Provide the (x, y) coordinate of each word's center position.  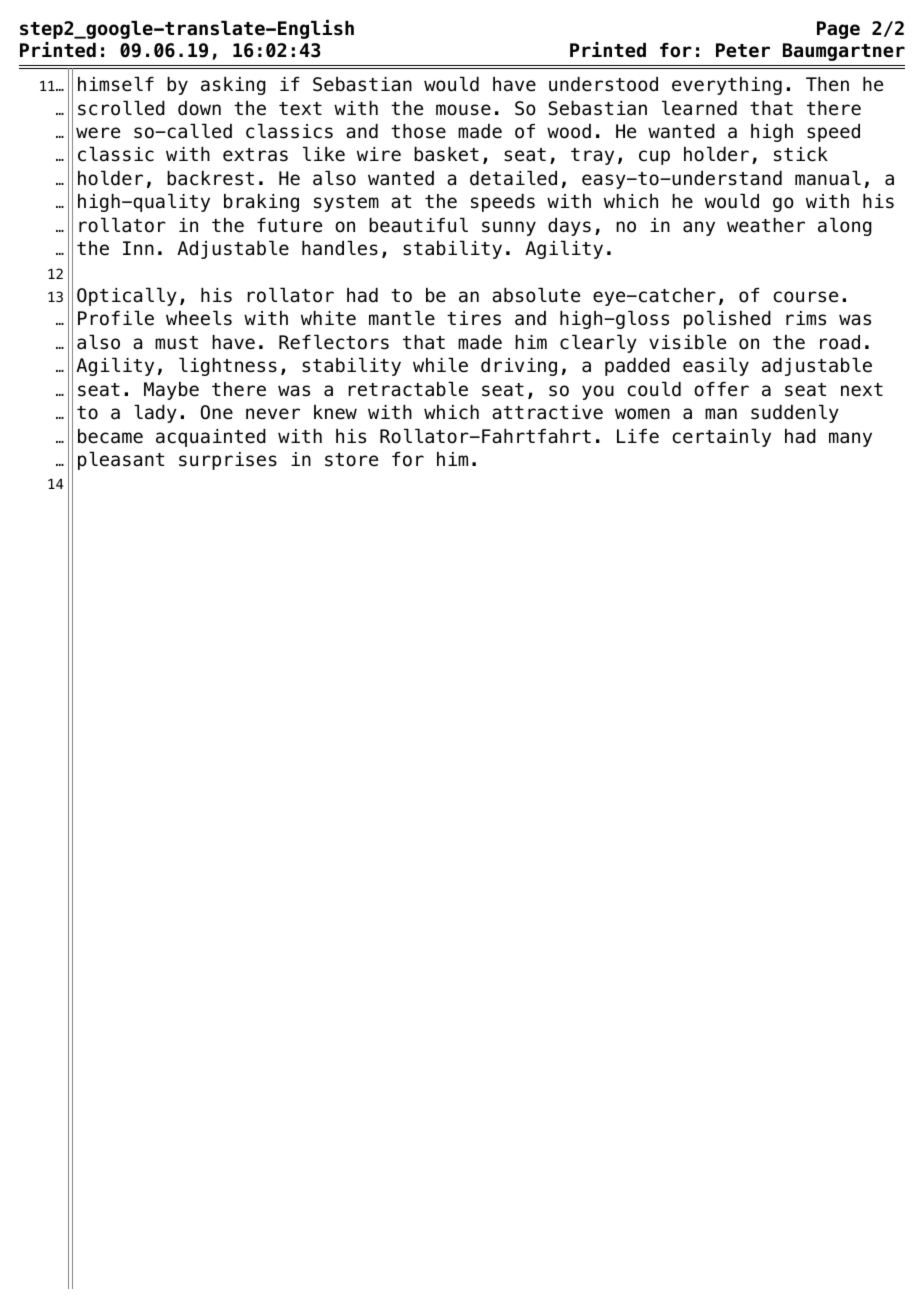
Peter (743, 50)
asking (233, 86)
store (351, 460)
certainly (722, 437)
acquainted (211, 438)
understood (603, 84)
